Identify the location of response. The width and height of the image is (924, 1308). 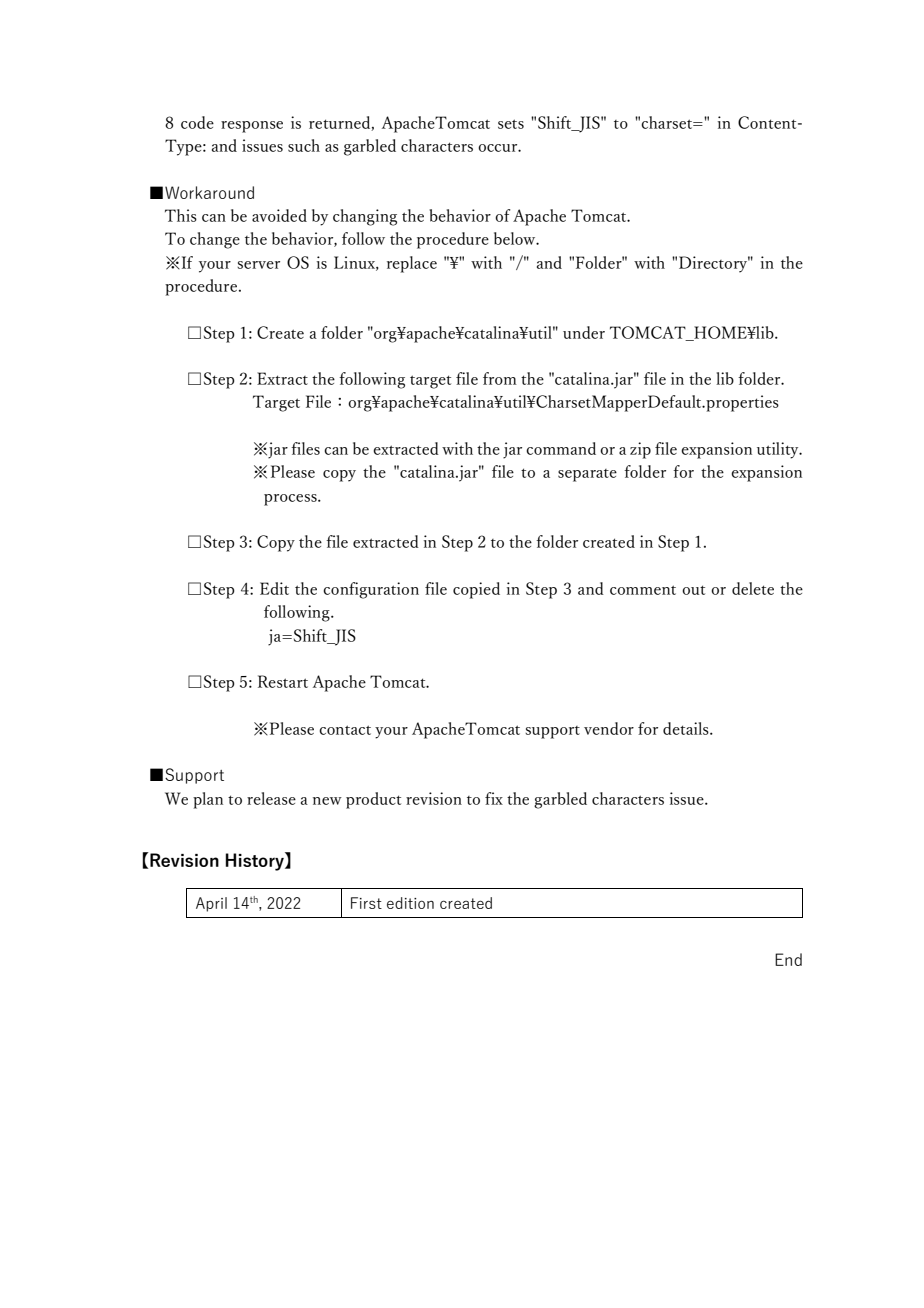
(252, 127).
